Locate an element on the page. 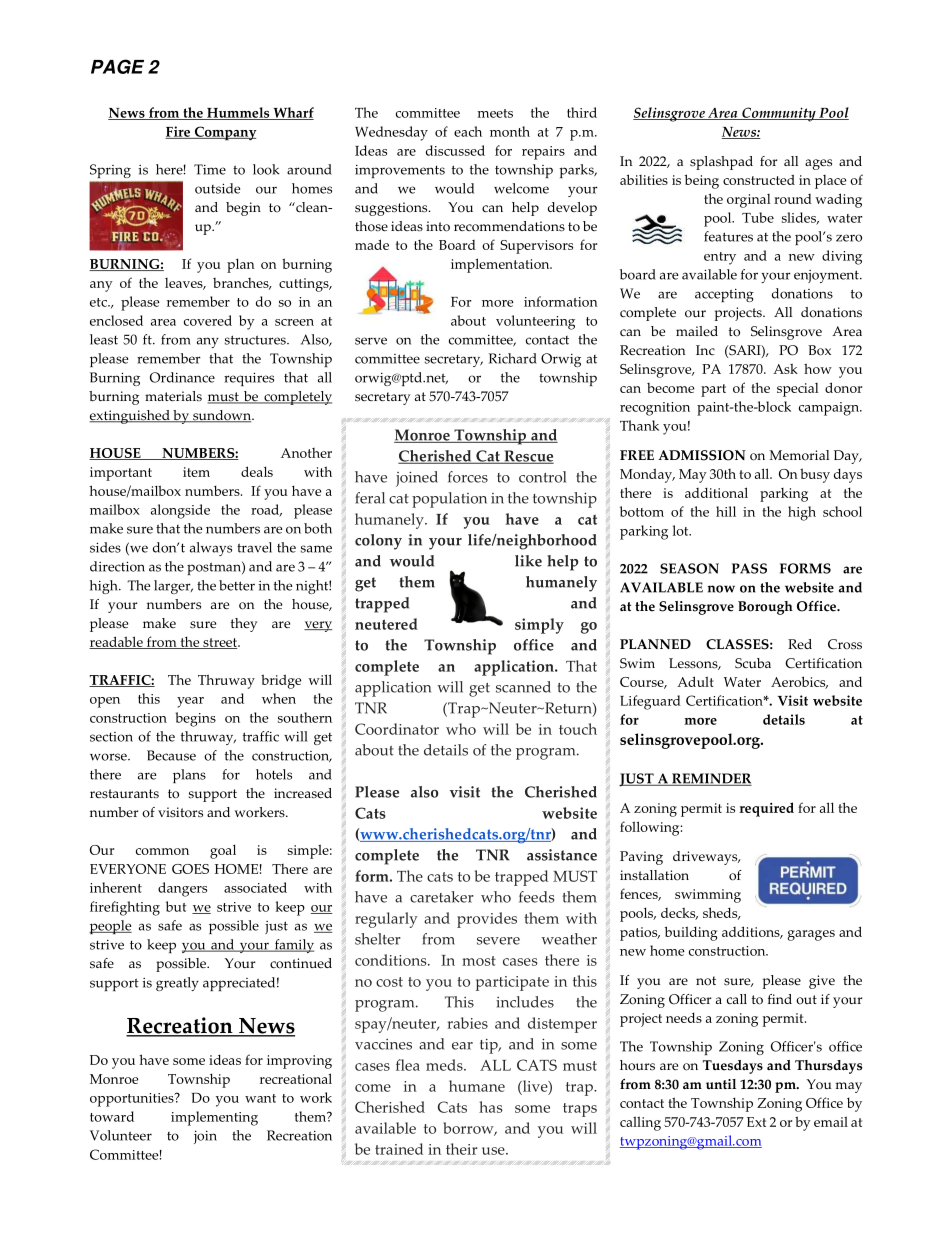  Company is located at coordinates (224, 133).
